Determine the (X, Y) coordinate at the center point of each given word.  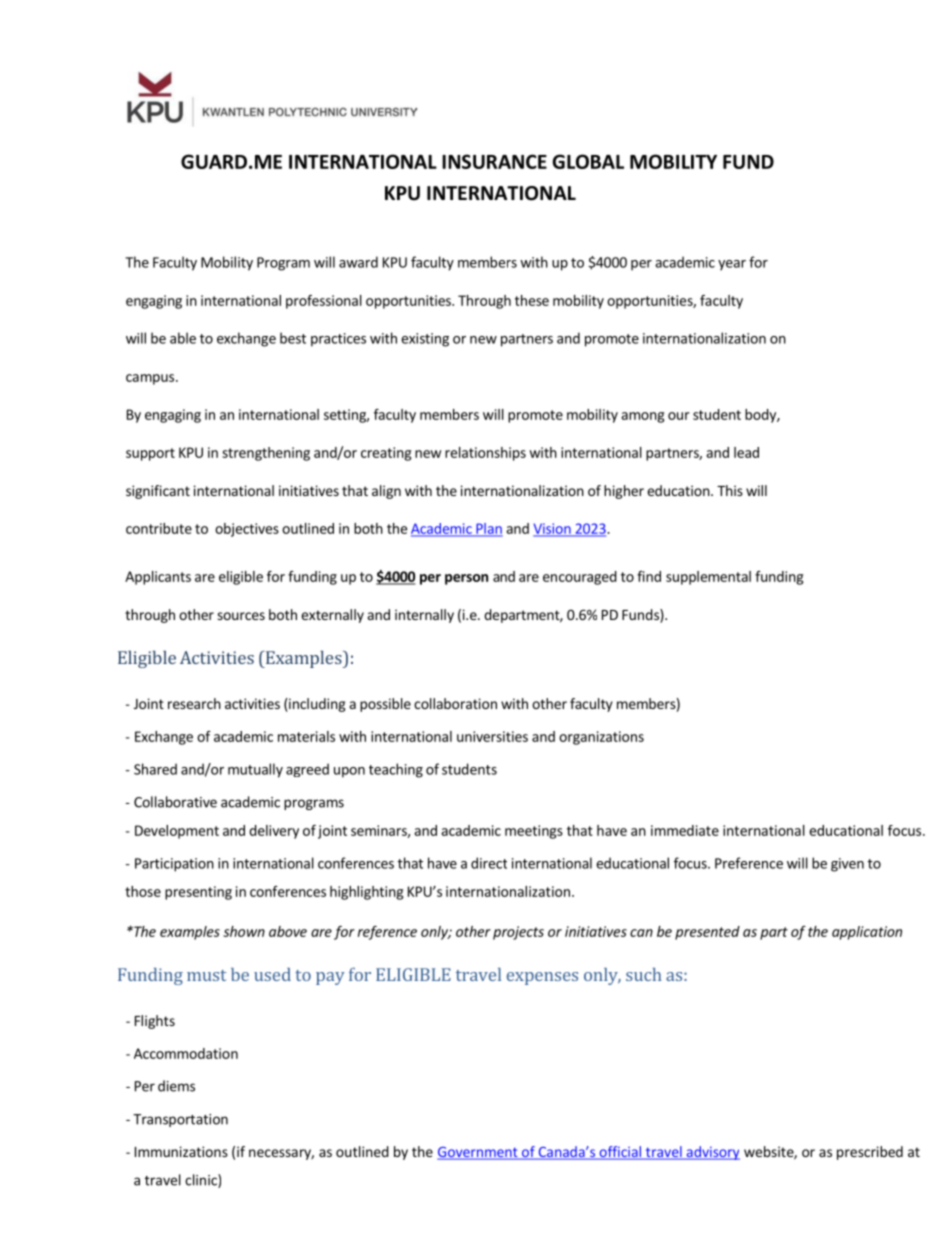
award (358, 262)
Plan (488, 529)
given (847, 865)
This (730, 490)
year (732, 265)
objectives (247, 530)
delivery (274, 832)
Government (478, 1153)
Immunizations (181, 1151)
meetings (534, 832)
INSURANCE (494, 161)
